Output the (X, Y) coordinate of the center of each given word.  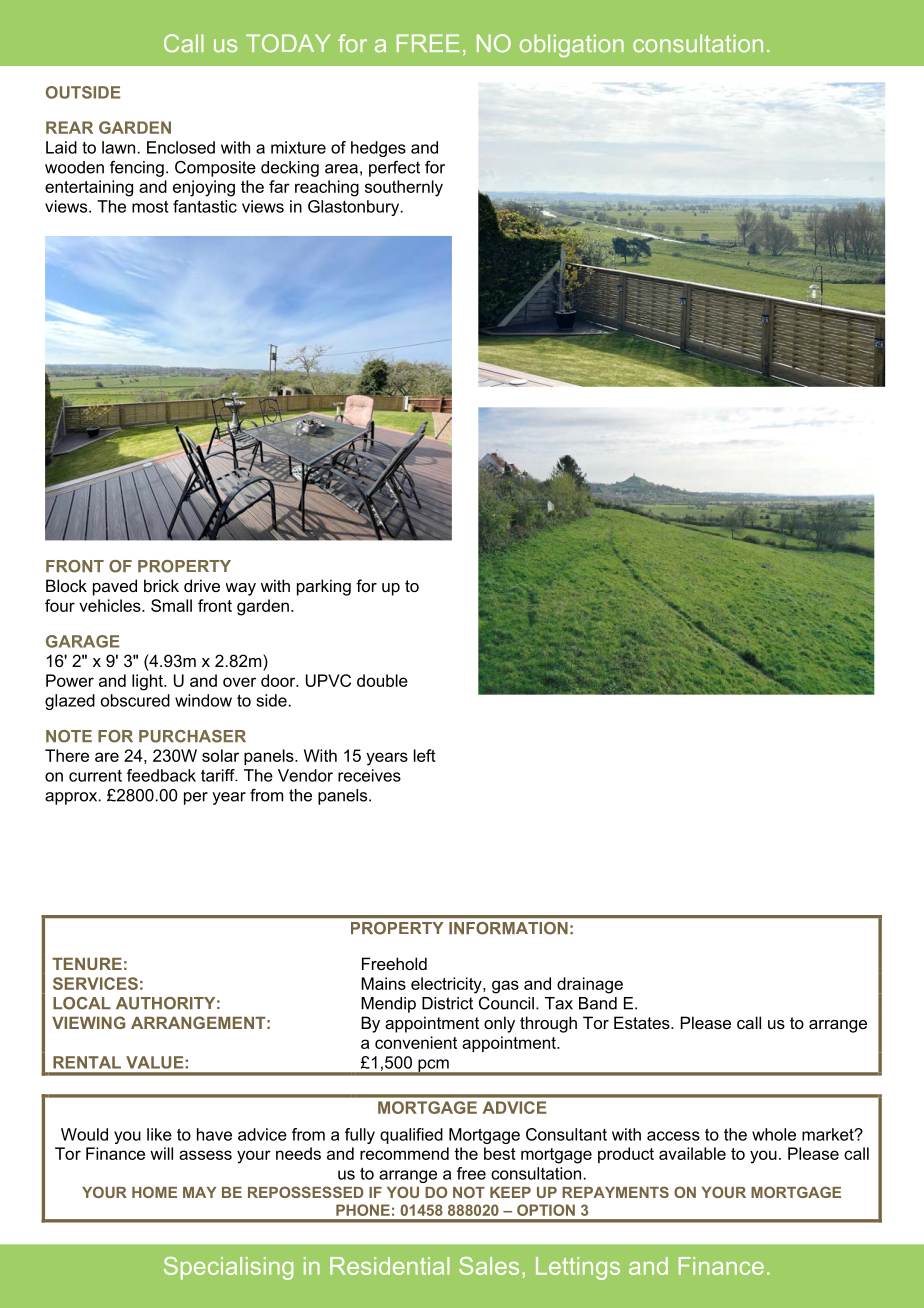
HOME (154, 1192)
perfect (394, 168)
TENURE (87, 964)
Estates (643, 1022)
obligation (572, 46)
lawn (118, 147)
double (382, 680)
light (148, 682)
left (425, 755)
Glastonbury (355, 208)
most (150, 206)
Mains (383, 983)
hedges (378, 149)
